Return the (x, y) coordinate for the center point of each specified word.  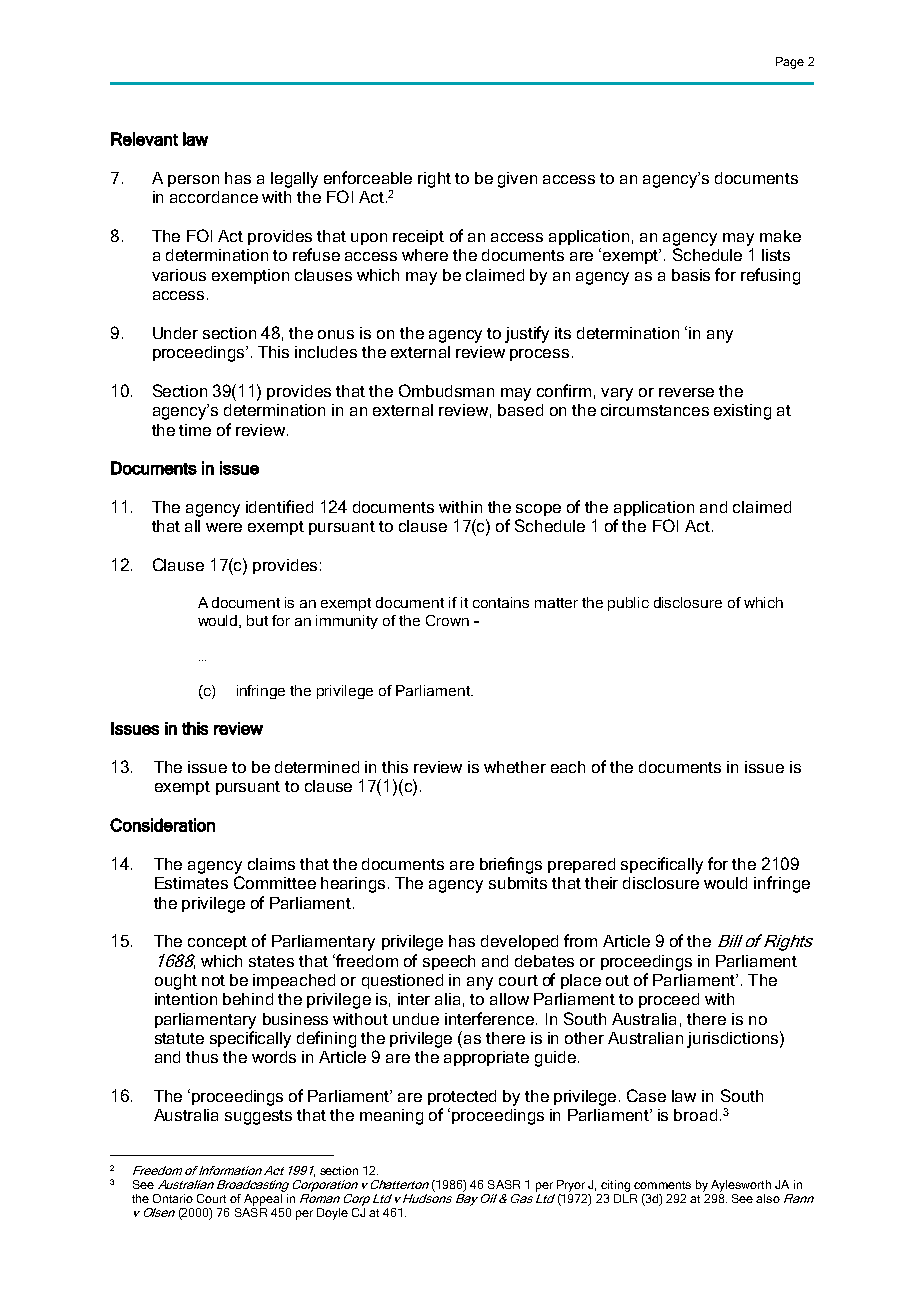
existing (742, 412)
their (601, 883)
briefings (511, 865)
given (517, 180)
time (195, 430)
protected (462, 1097)
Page (790, 63)
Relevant (144, 139)
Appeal (263, 1200)
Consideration (162, 825)
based (520, 410)
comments (662, 1185)
